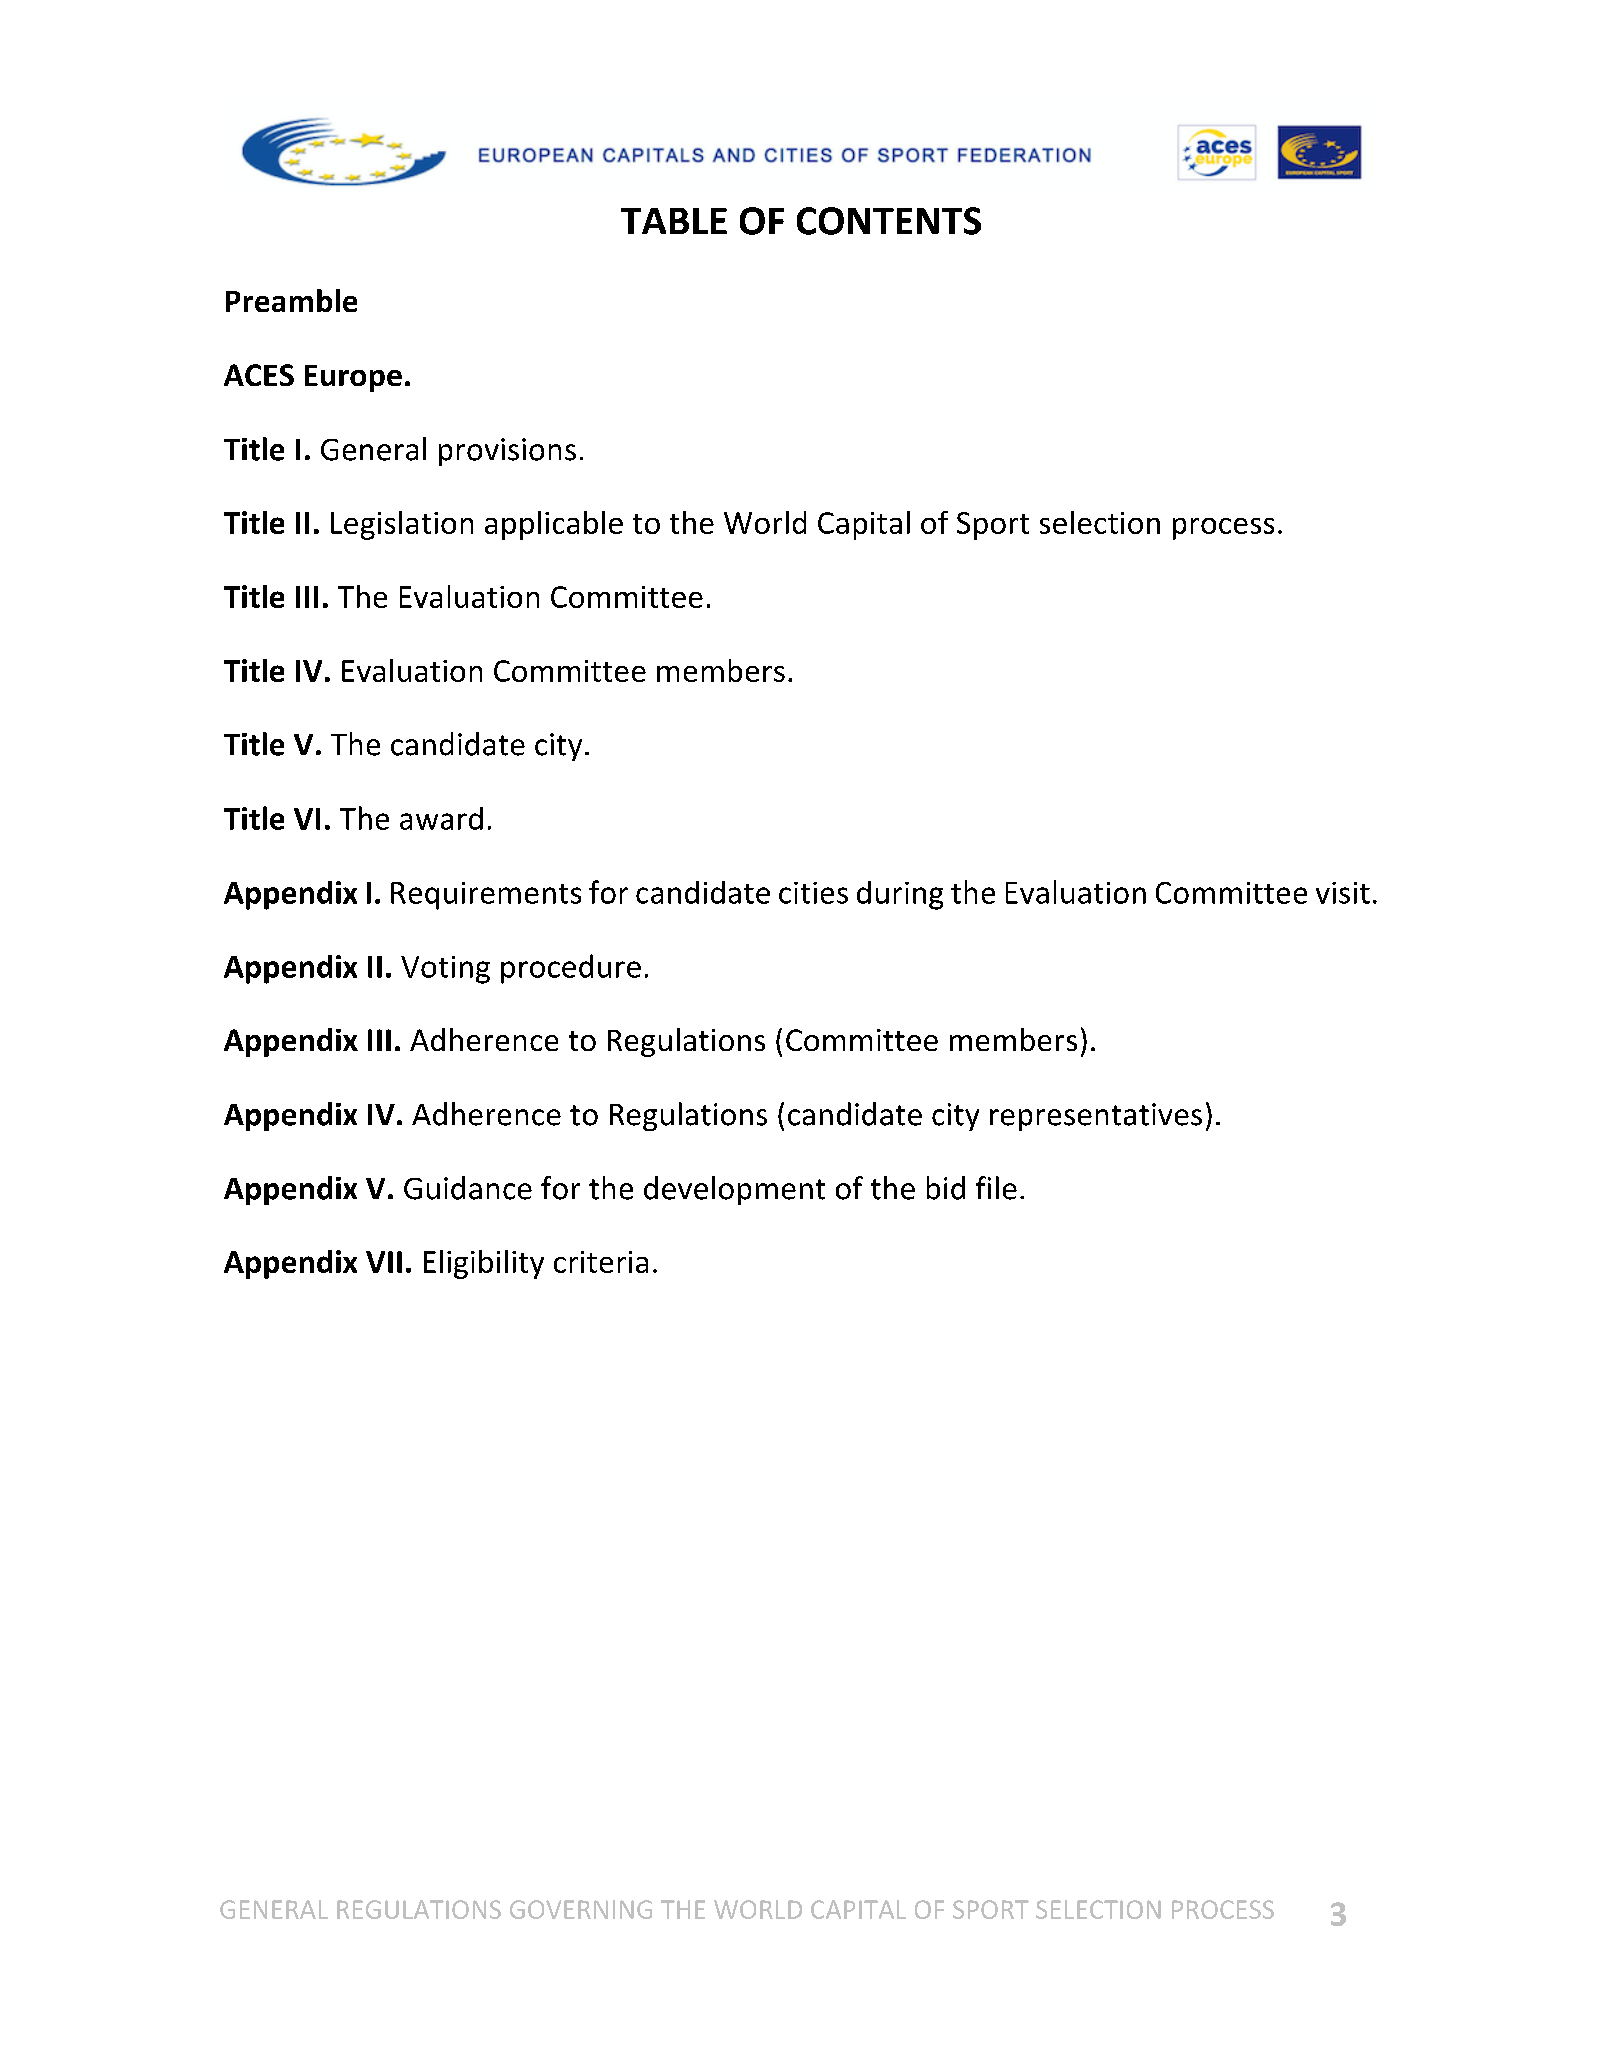 This page has width=1601, height=2072. What do you see at coordinates (889, 221) in the page?
I see `CONTENTS` at bounding box center [889, 221].
